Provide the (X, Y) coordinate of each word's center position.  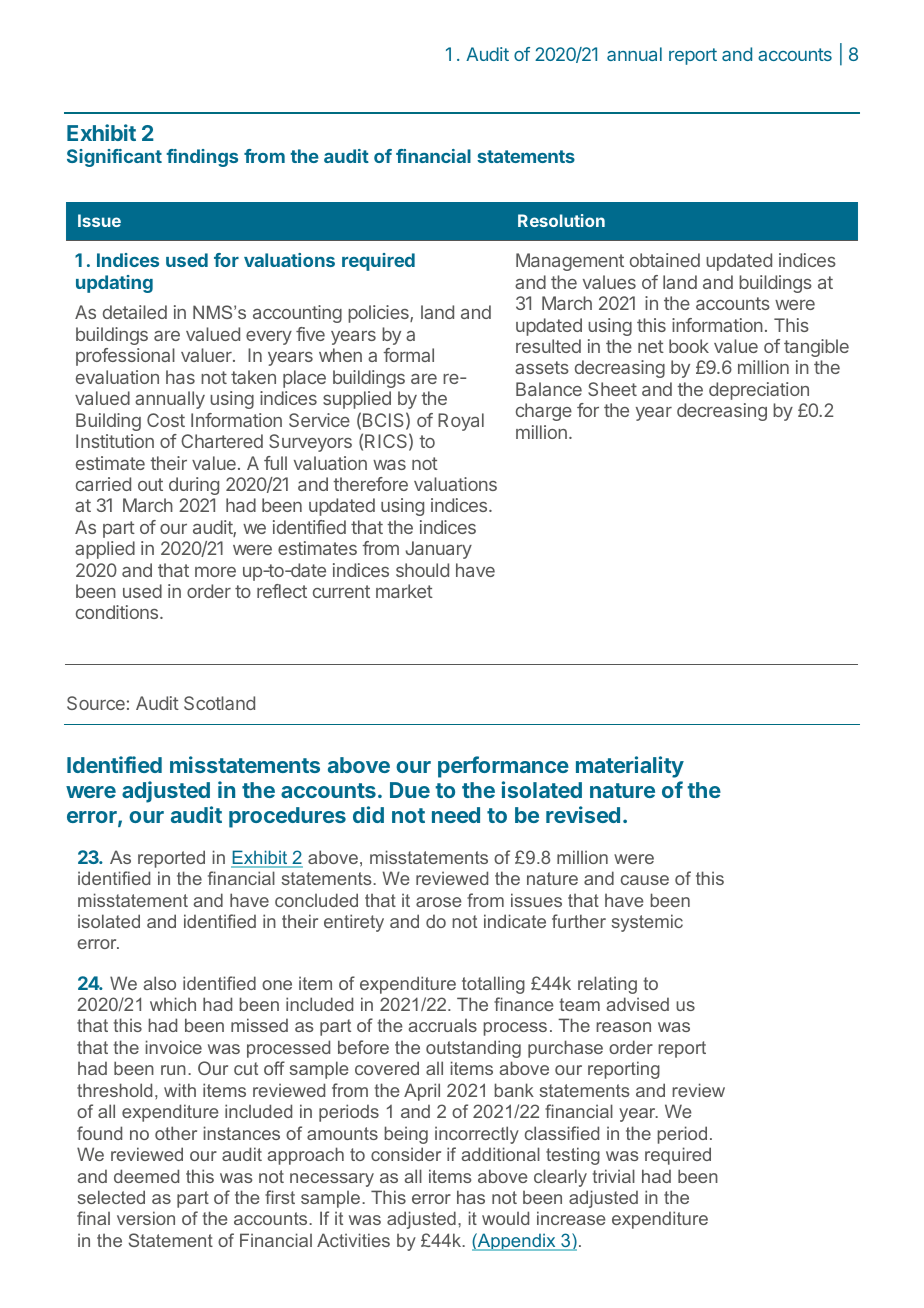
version (146, 1218)
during (194, 486)
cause (645, 880)
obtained (665, 260)
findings (202, 158)
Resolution (561, 220)
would (505, 1218)
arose (439, 902)
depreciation (759, 391)
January (439, 550)
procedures (287, 817)
